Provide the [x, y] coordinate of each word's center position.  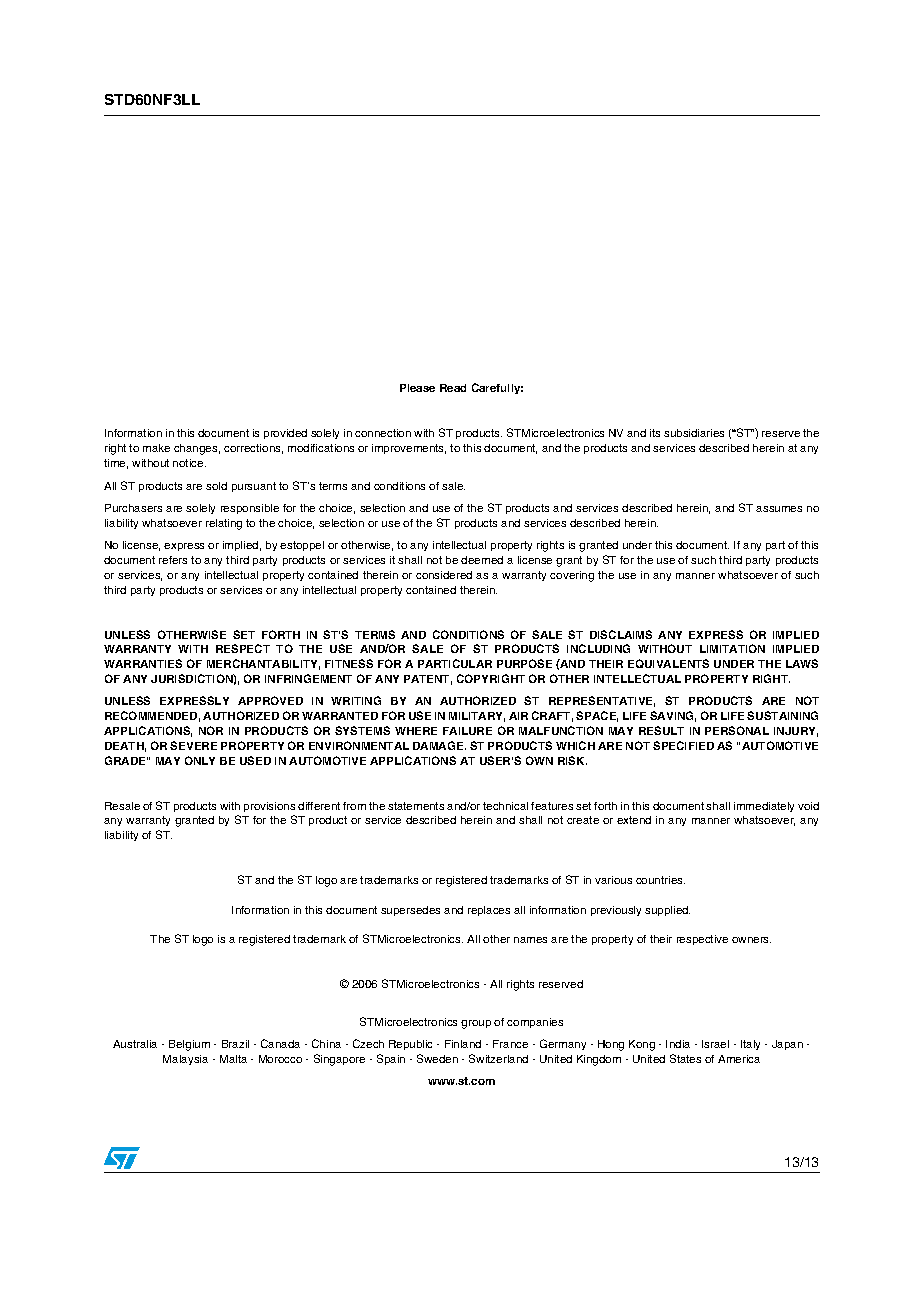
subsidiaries [694, 433]
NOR [211, 730]
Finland [463, 1044]
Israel [715, 1044]
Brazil [235, 1044]
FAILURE [467, 731]
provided [285, 434]
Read [453, 388]
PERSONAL [737, 730]
